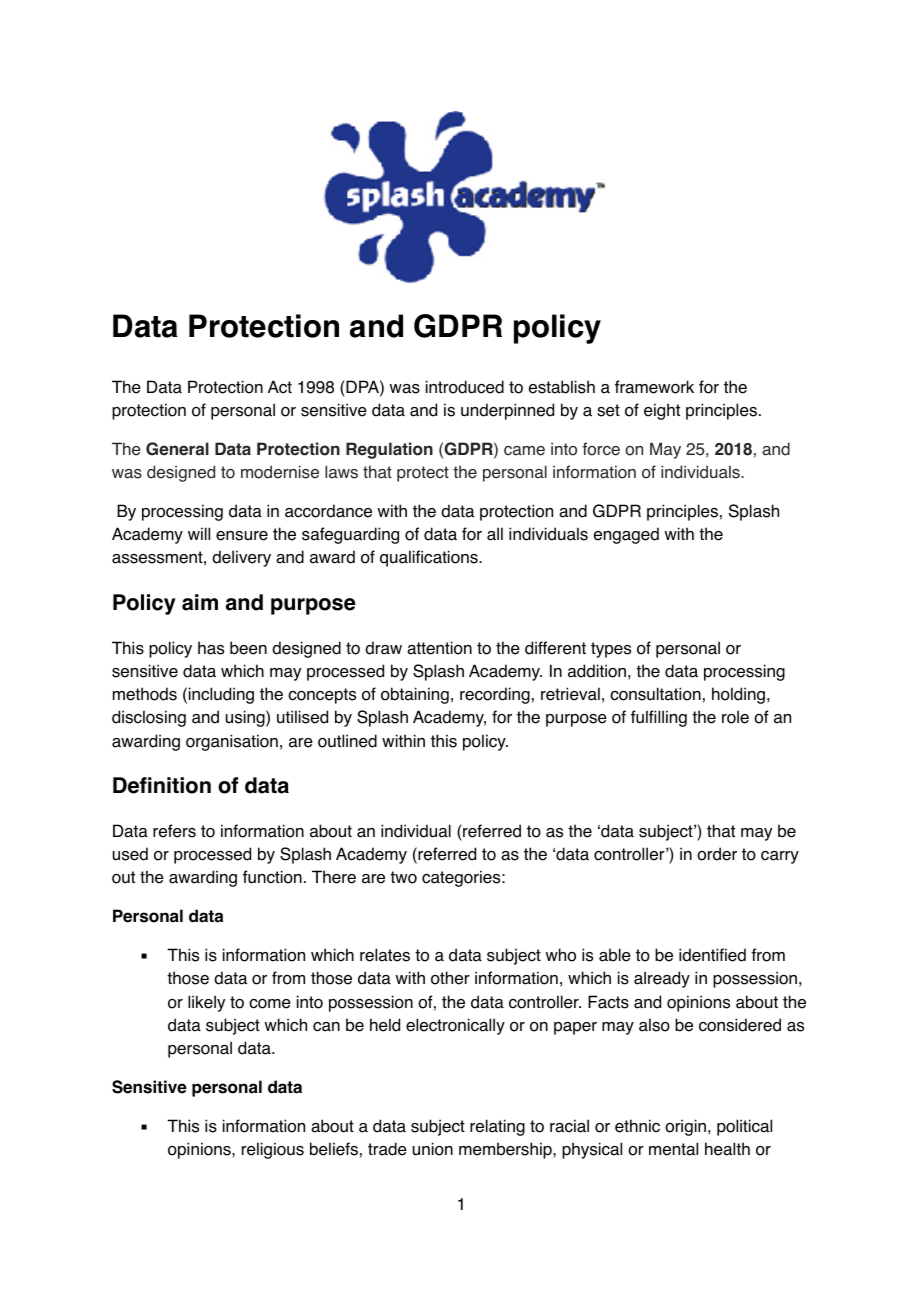  What do you see at coordinates (497, 1127) in the document?
I see `relating` at bounding box center [497, 1127].
